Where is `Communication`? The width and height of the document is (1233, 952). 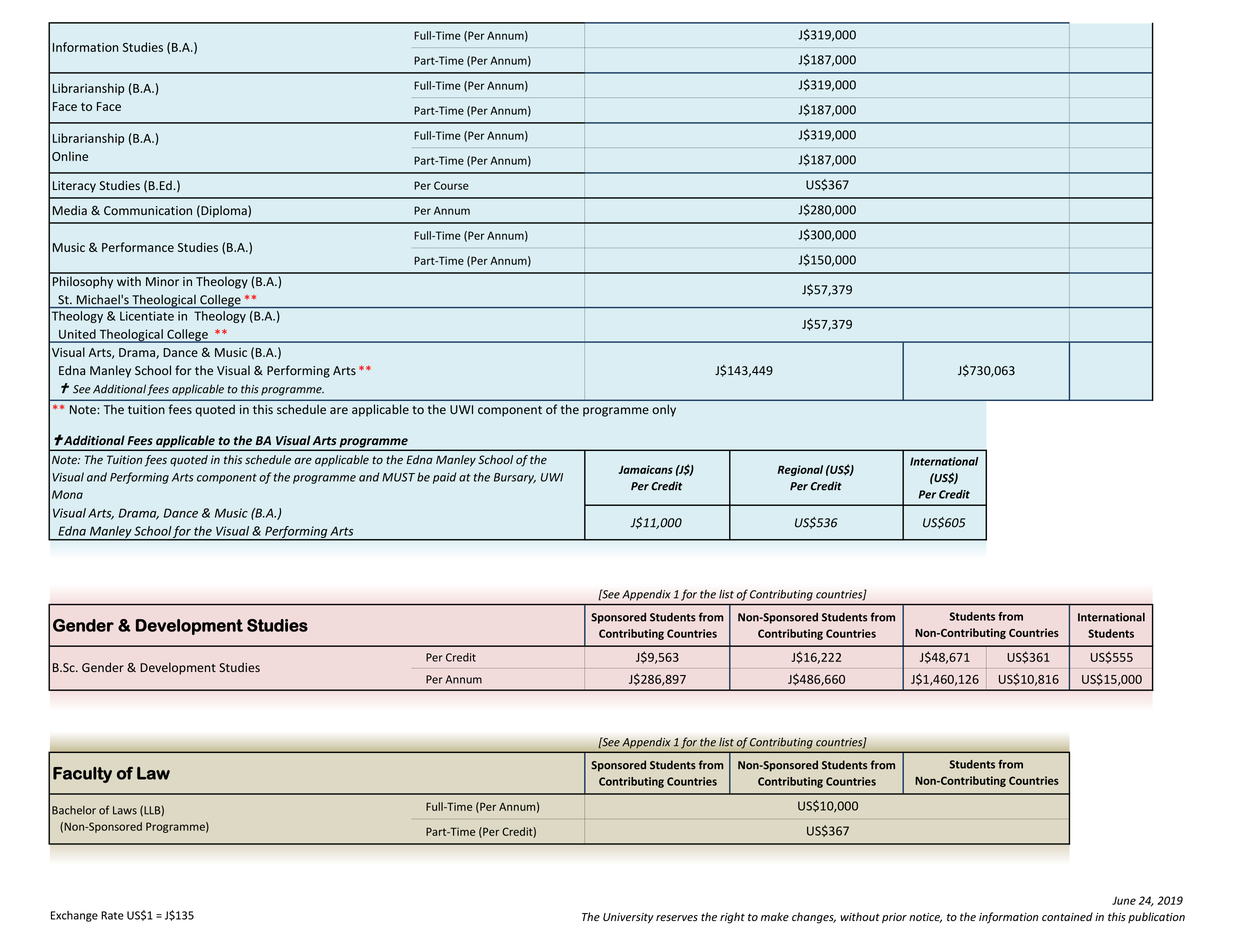
Communication is located at coordinates (148, 210).
